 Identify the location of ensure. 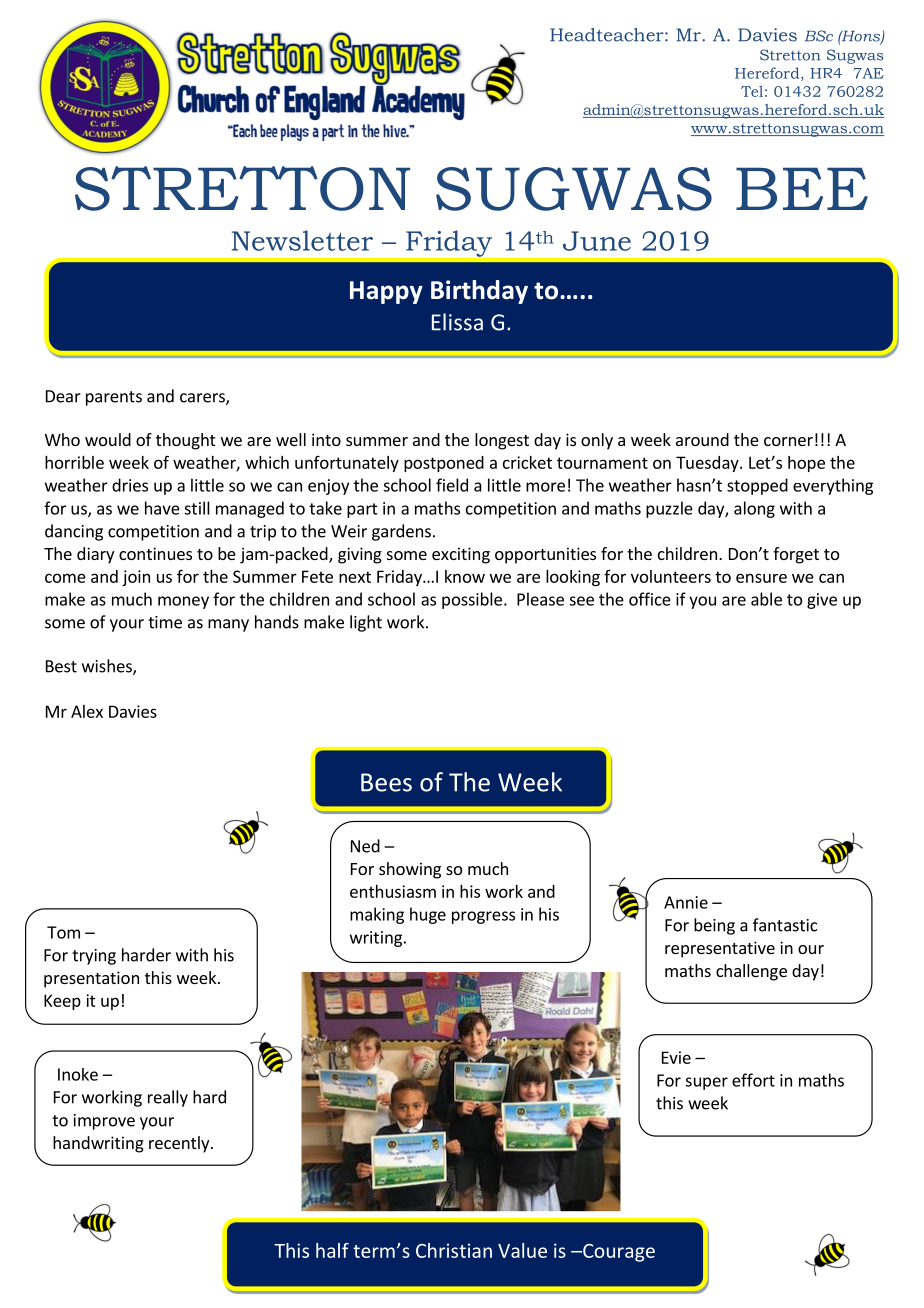
(761, 578).
